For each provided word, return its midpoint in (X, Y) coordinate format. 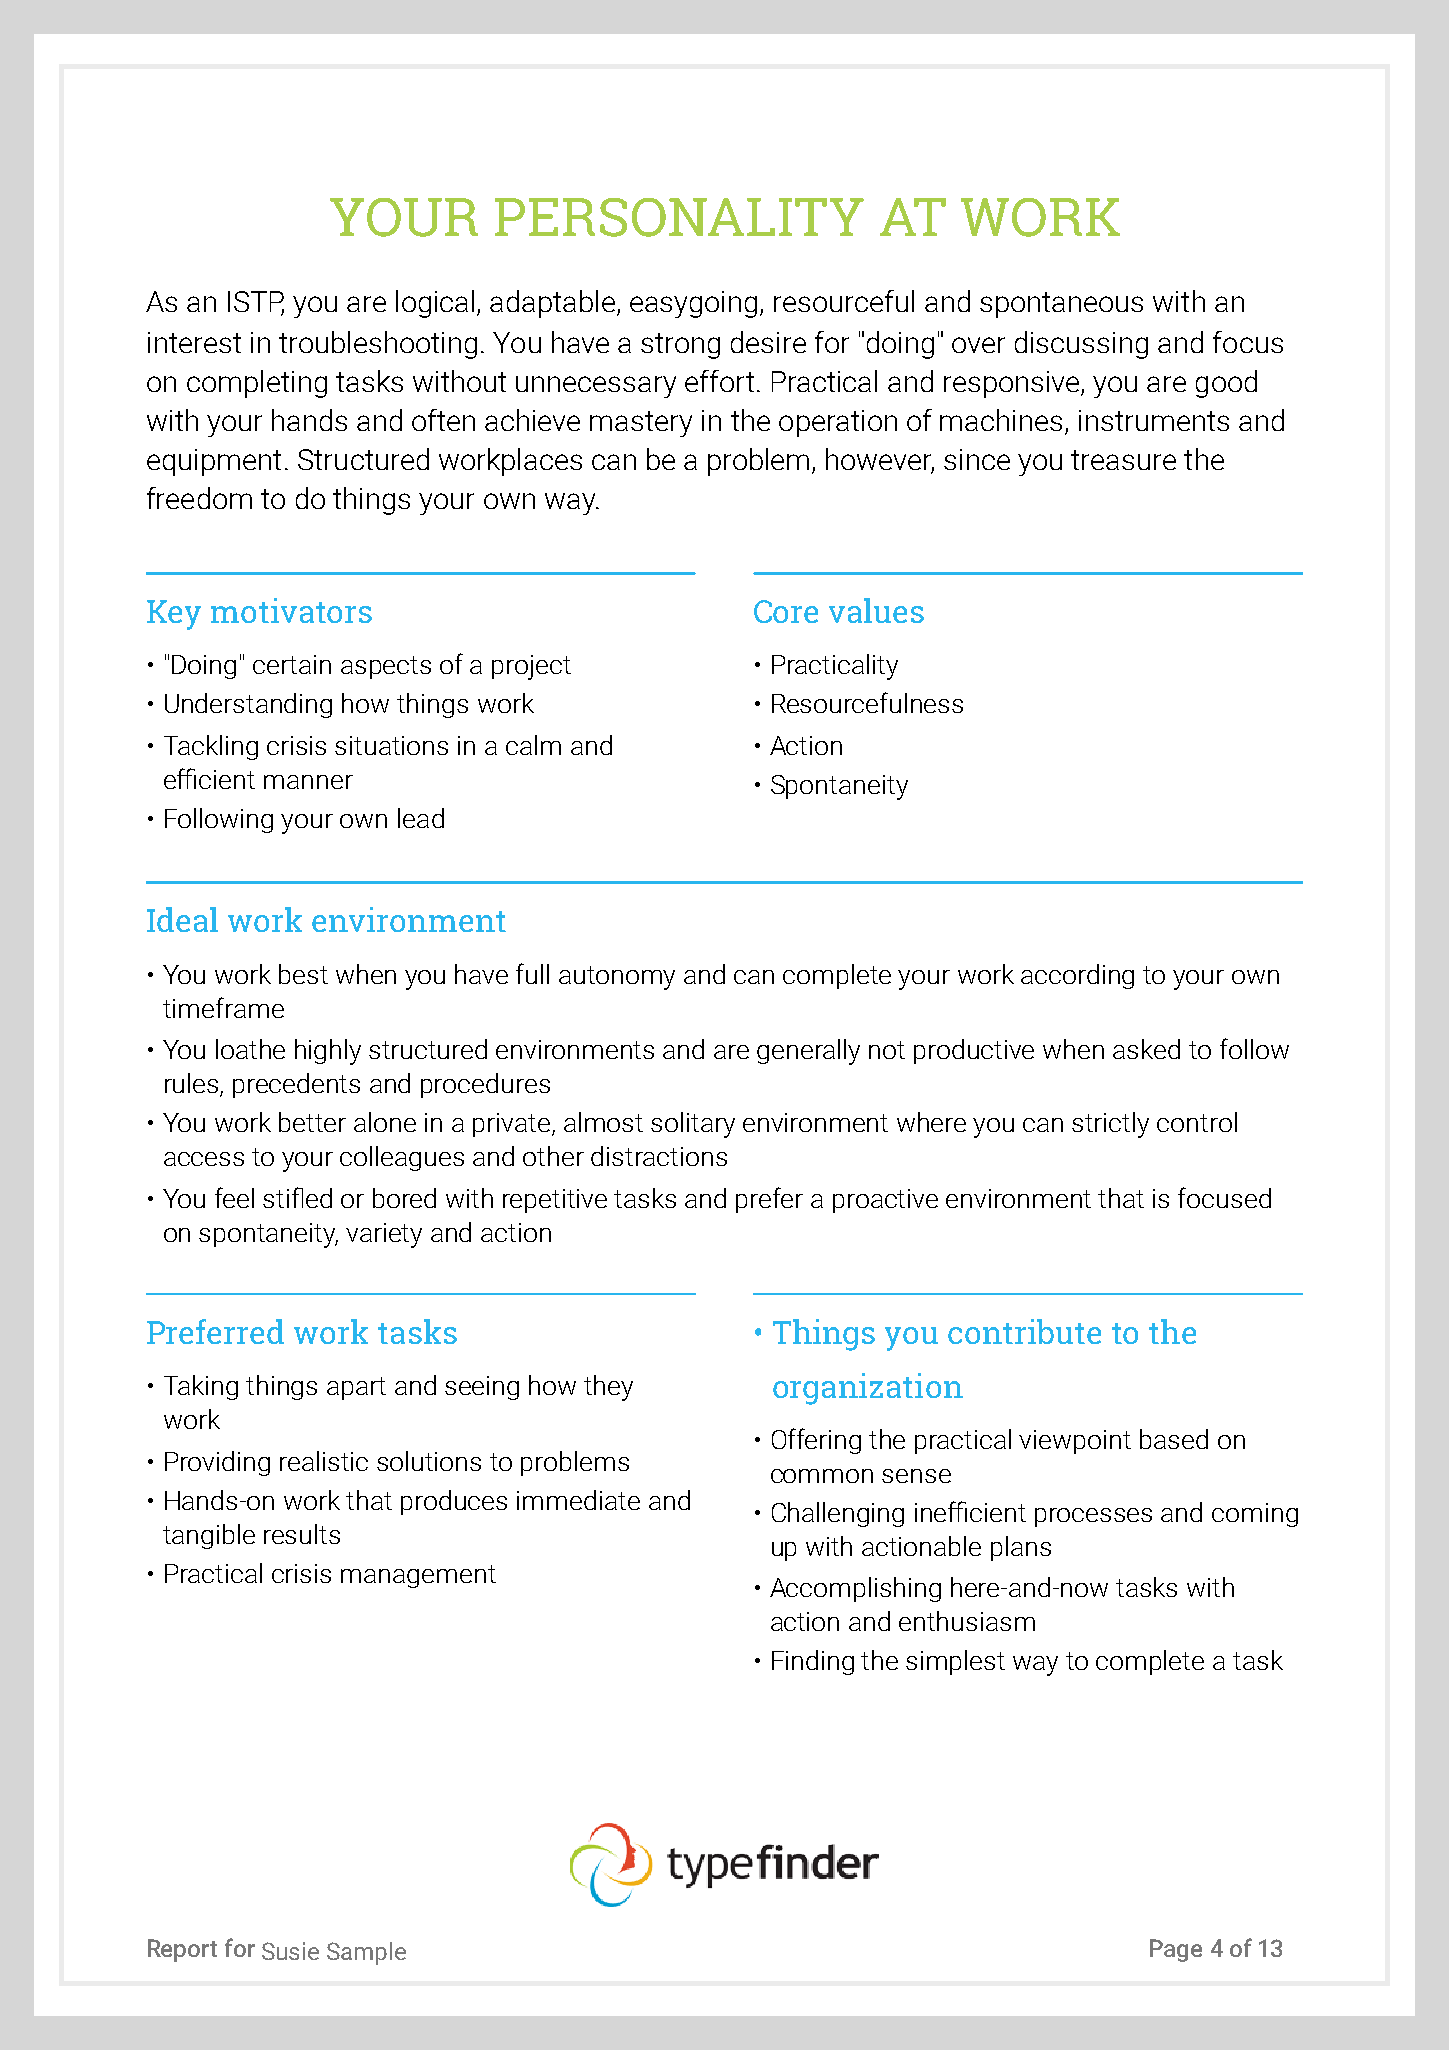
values (876, 610)
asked (1146, 1049)
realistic (324, 1461)
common (822, 1476)
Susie (290, 1951)
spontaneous (1061, 305)
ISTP (256, 302)
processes (1093, 1517)
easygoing (693, 304)
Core (786, 611)
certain (292, 664)
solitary (693, 1125)
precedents (296, 1085)
